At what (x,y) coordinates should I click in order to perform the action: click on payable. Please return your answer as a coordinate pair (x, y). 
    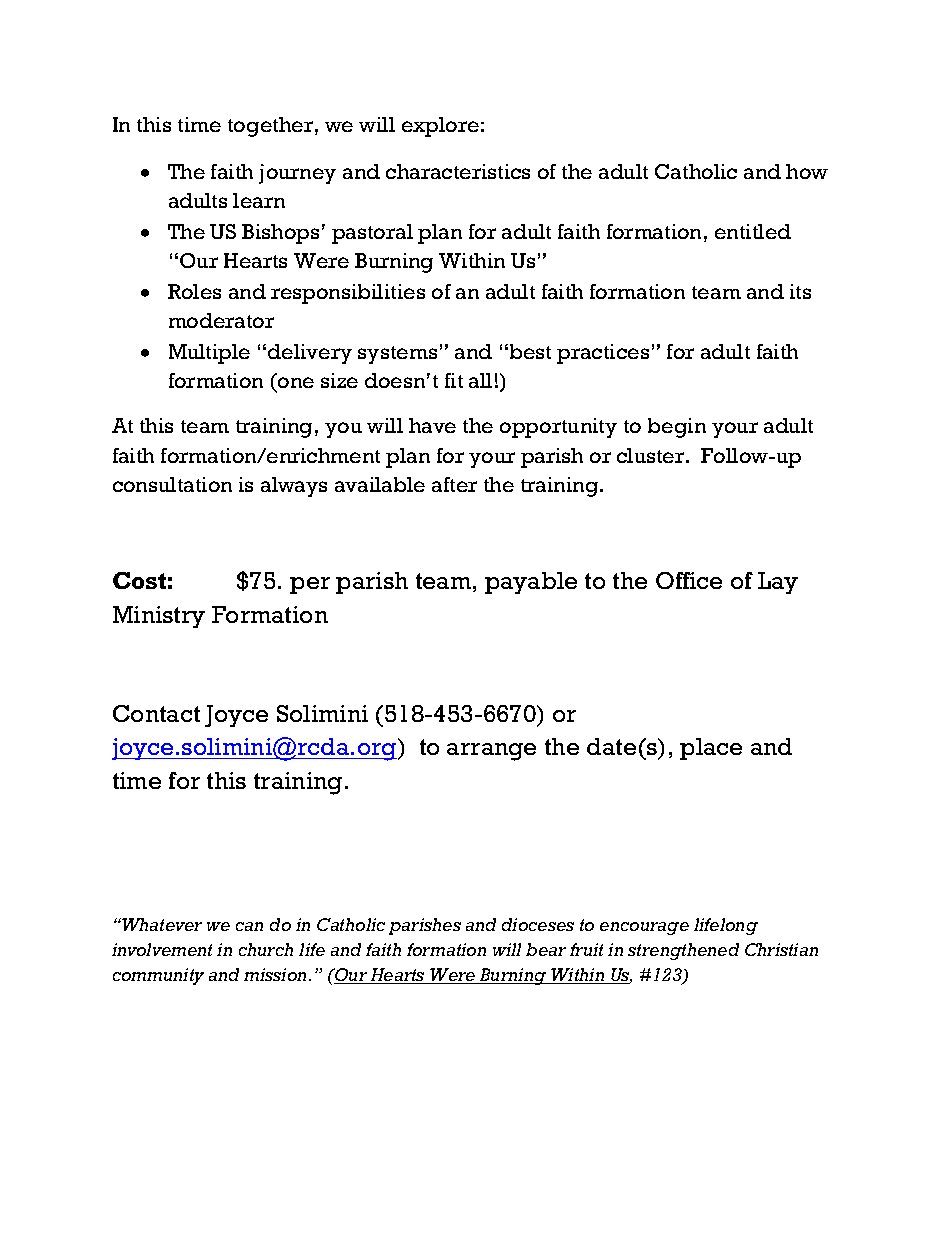
    Looking at the image, I should click on (531, 583).
